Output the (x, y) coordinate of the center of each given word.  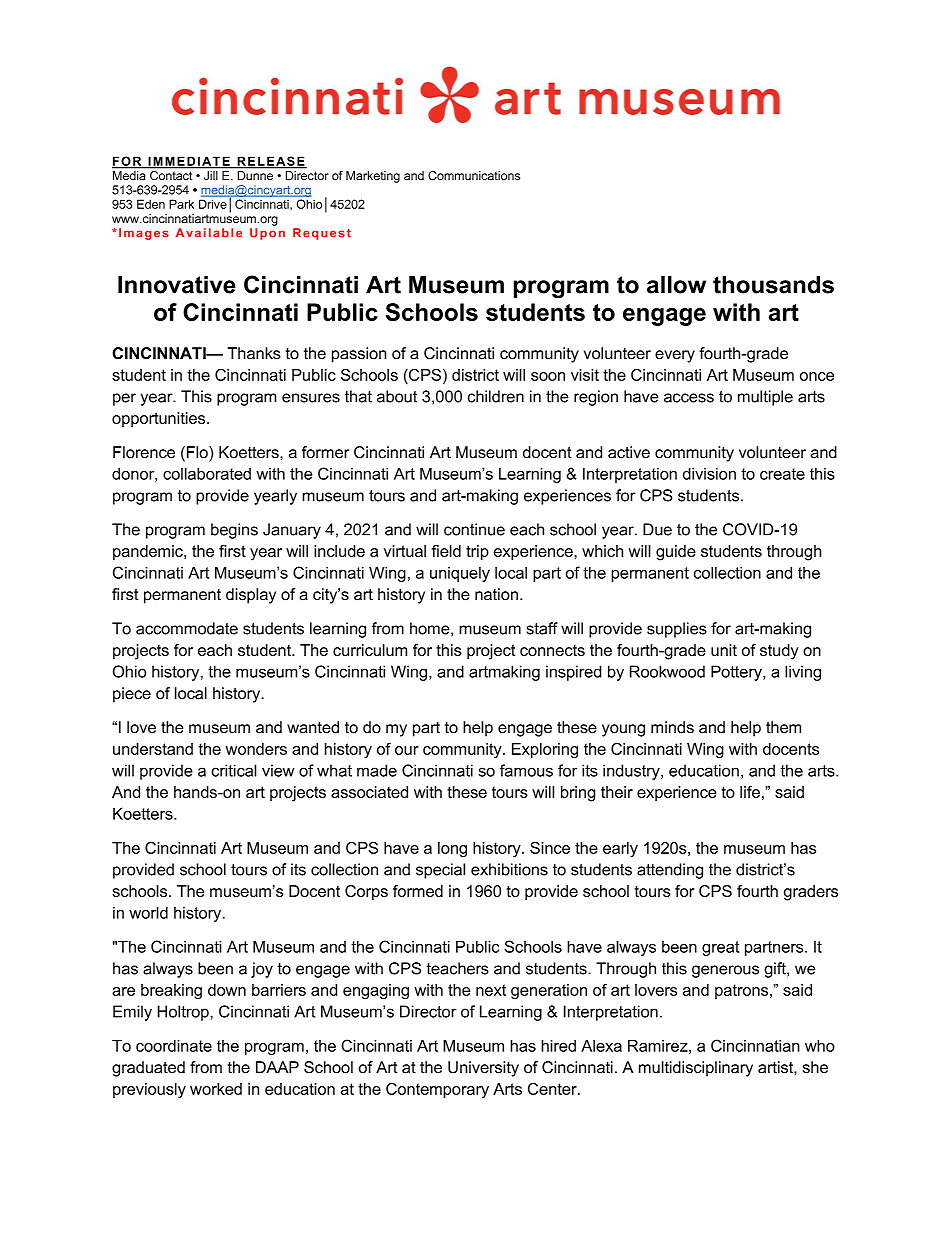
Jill (210, 175)
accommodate (187, 628)
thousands (773, 285)
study (779, 652)
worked (216, 1089)
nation (496, 594)
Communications (474, 176)
